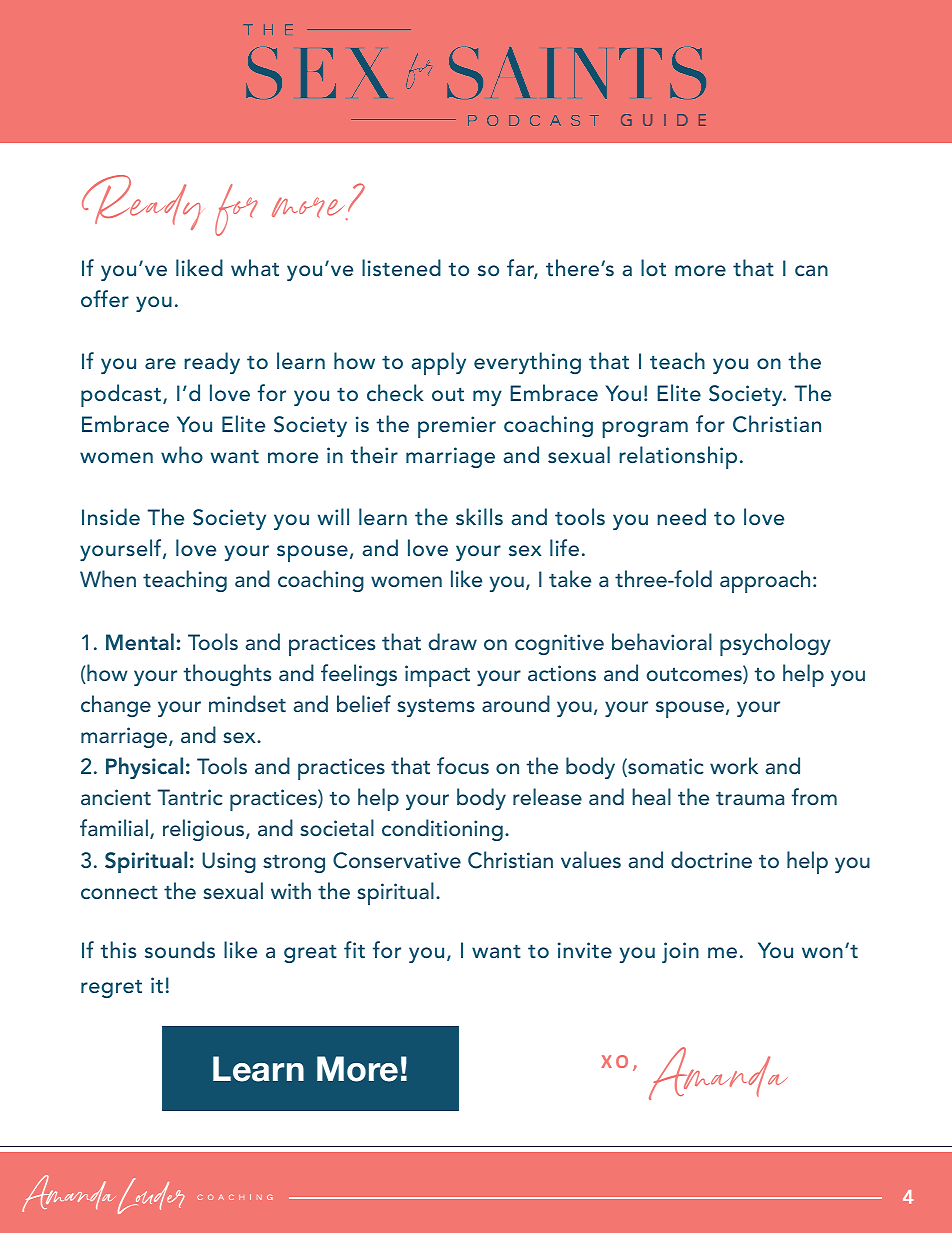 This image has width=952, height=1233. What do you see at coordinates (190, 797) in the image?
I see `Tantric` at bounding box center [190, 797].
